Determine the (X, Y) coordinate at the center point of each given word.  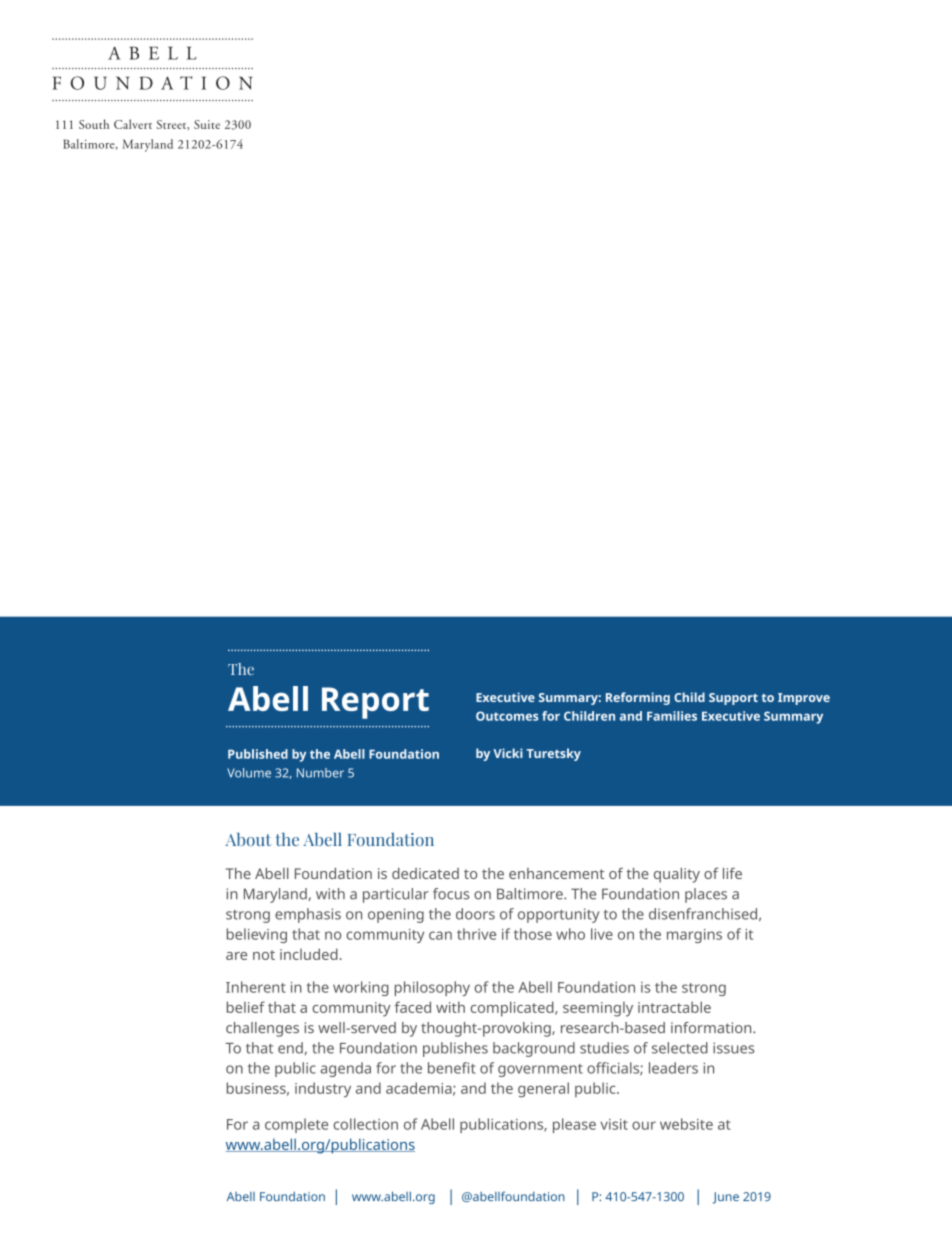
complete (296, 1125)
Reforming (638, 698)
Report (375, 703)
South (94, 124)
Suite (207, 124)
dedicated (425, 873)
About (248, 839)
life (732, 873)
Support (733, 699)
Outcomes (507, 716)
